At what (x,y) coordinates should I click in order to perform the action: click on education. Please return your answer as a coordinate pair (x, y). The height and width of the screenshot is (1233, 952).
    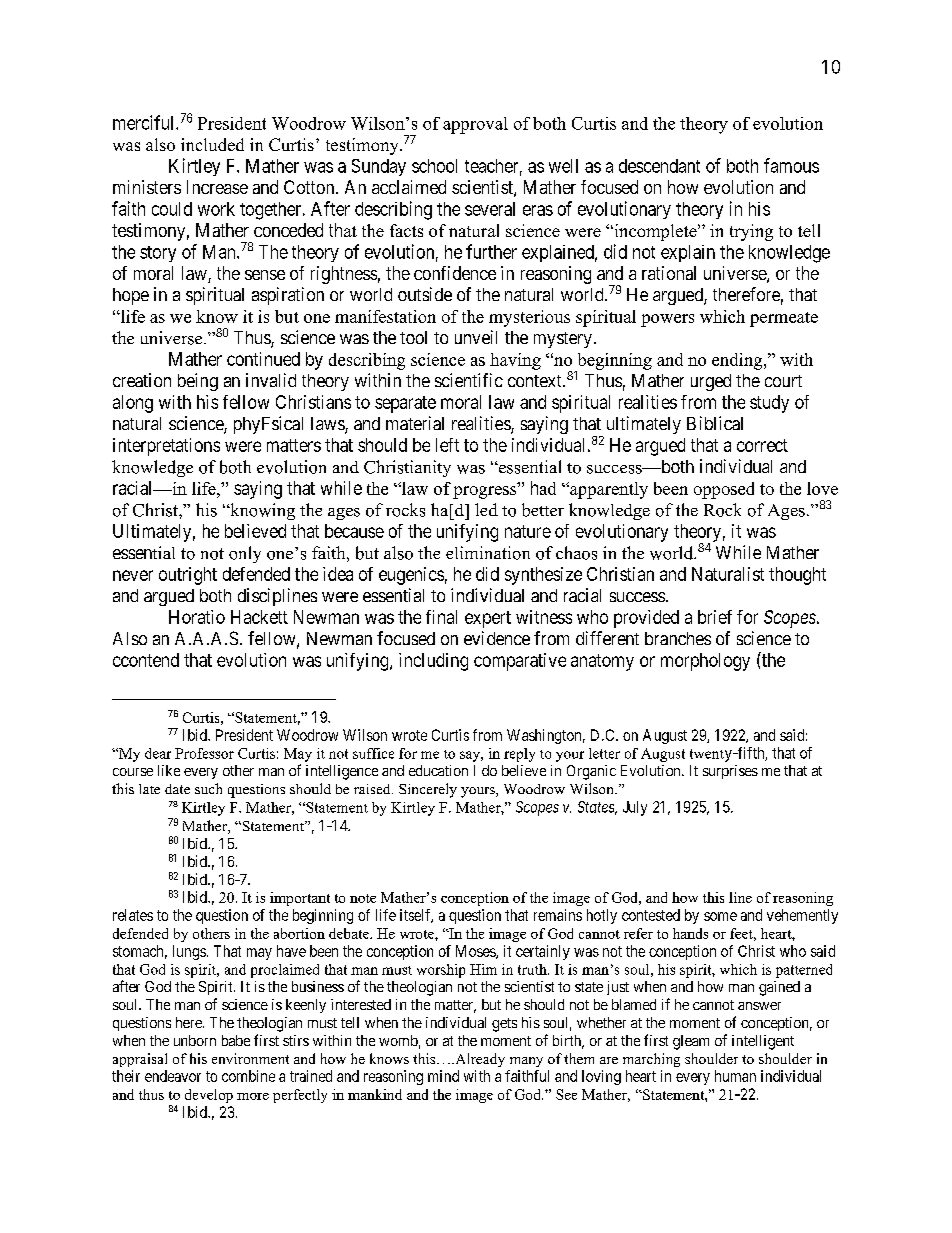
    Looking at the image, I should click on (438, 770).
